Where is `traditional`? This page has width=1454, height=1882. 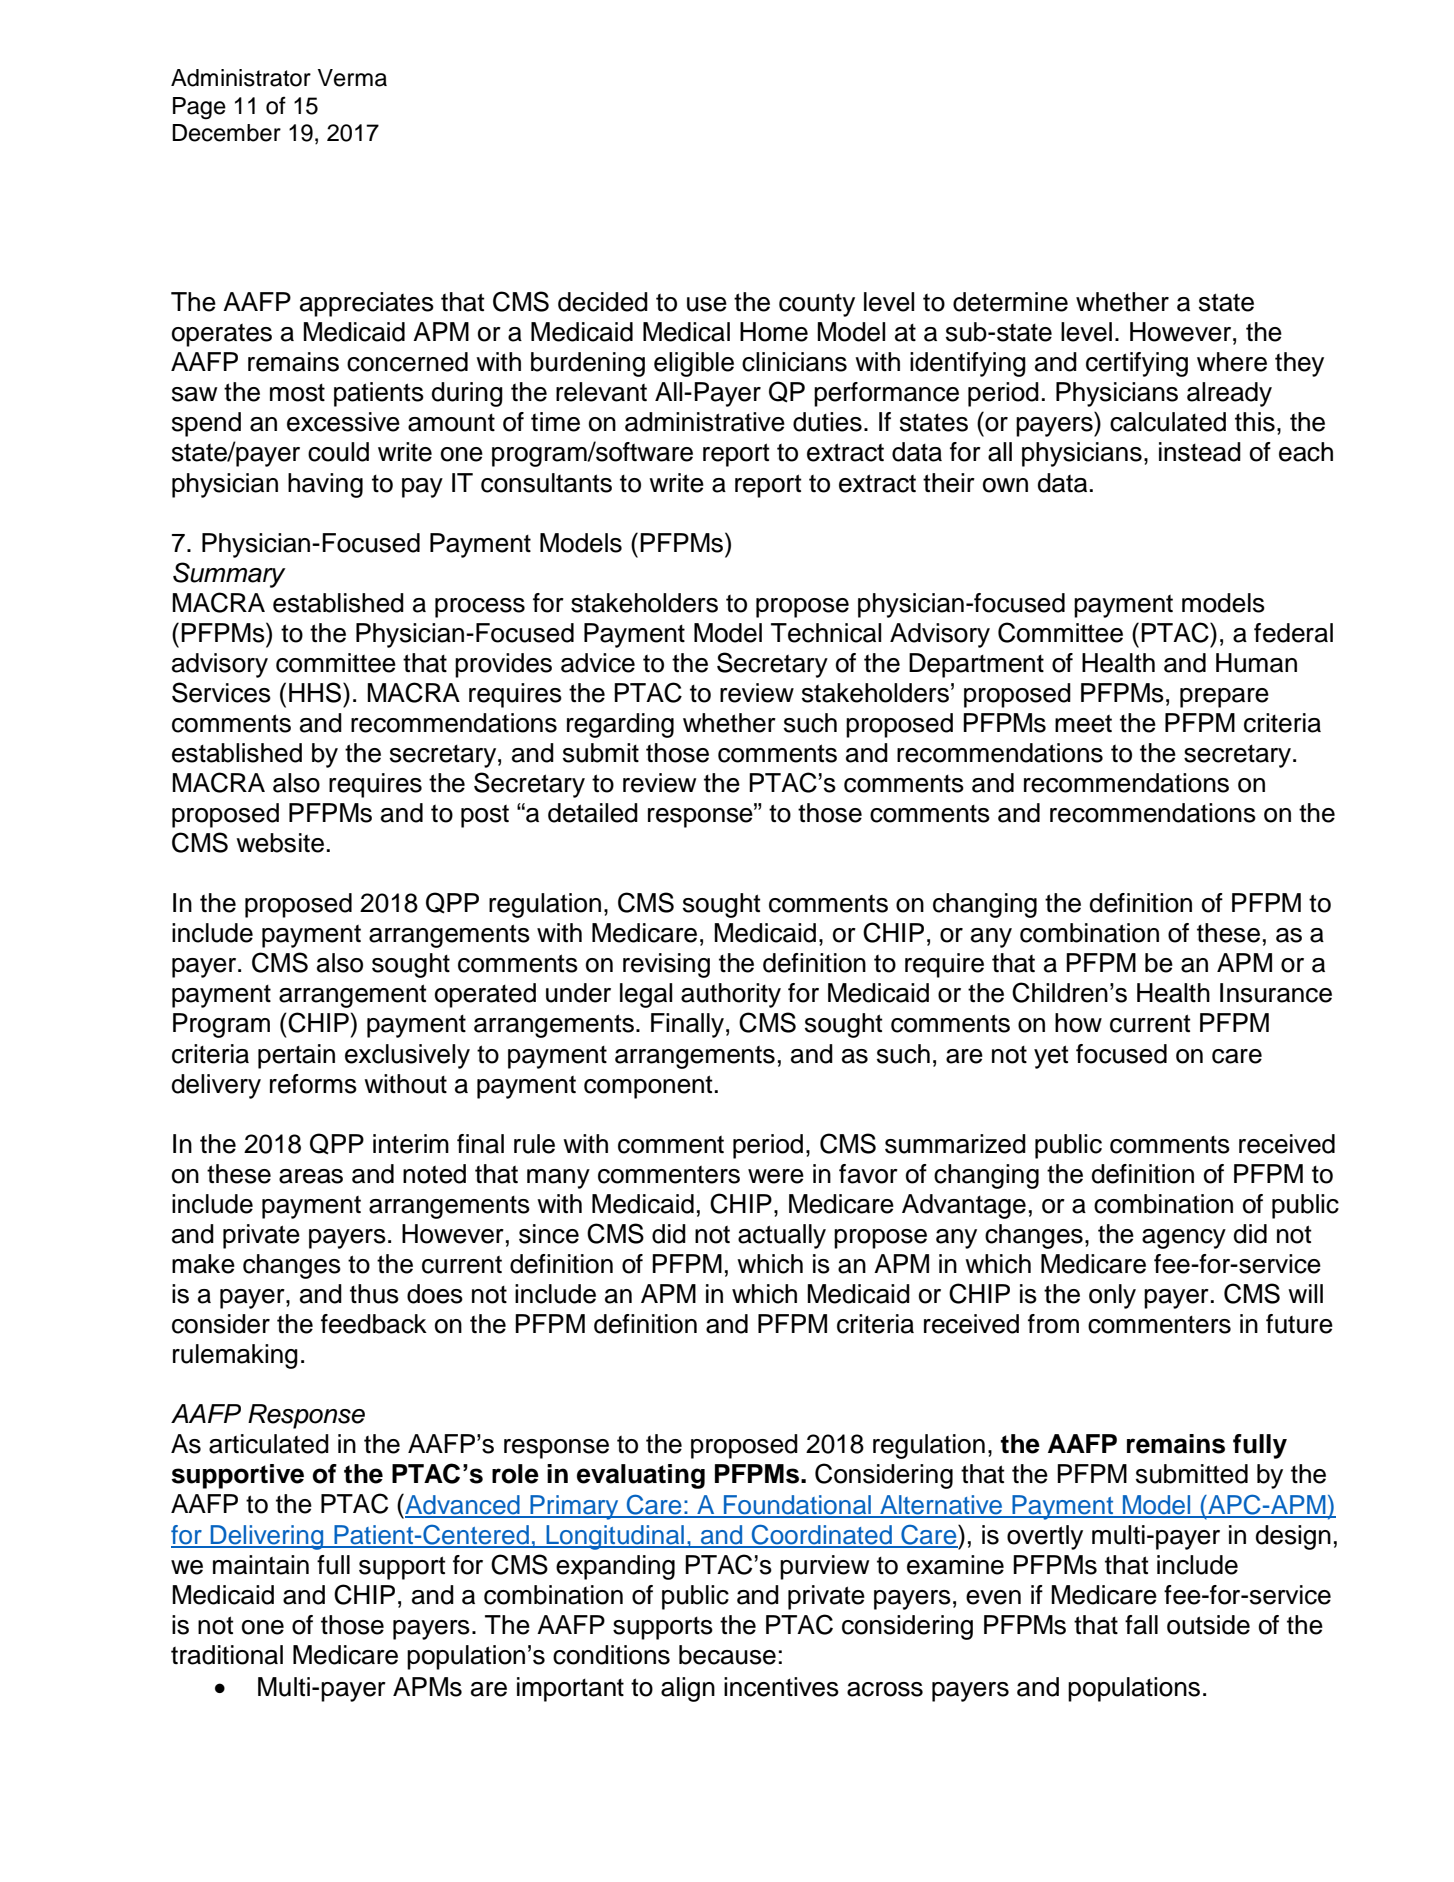 traditional is located at coordinates (227, 1655).
